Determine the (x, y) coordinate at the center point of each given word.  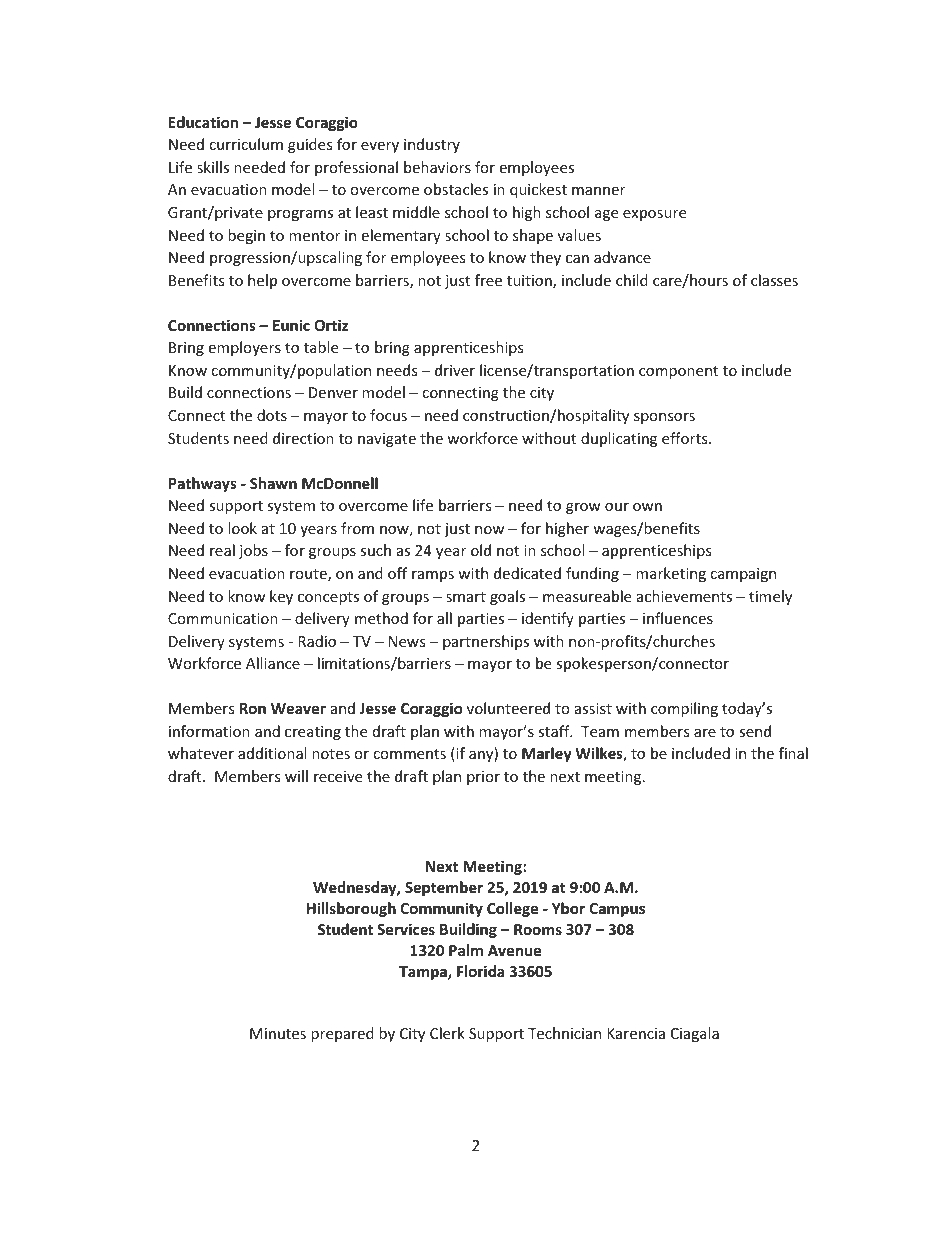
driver (455, 370)
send (755, 731)
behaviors (437, 167)
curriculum (246, 144)
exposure (654, 215)
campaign (743, 575)
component (678, 372)
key (281, 597)
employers (244, 348)
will (296, 776)
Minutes (278, 1033)
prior (483, 778)
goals (507, 597)
